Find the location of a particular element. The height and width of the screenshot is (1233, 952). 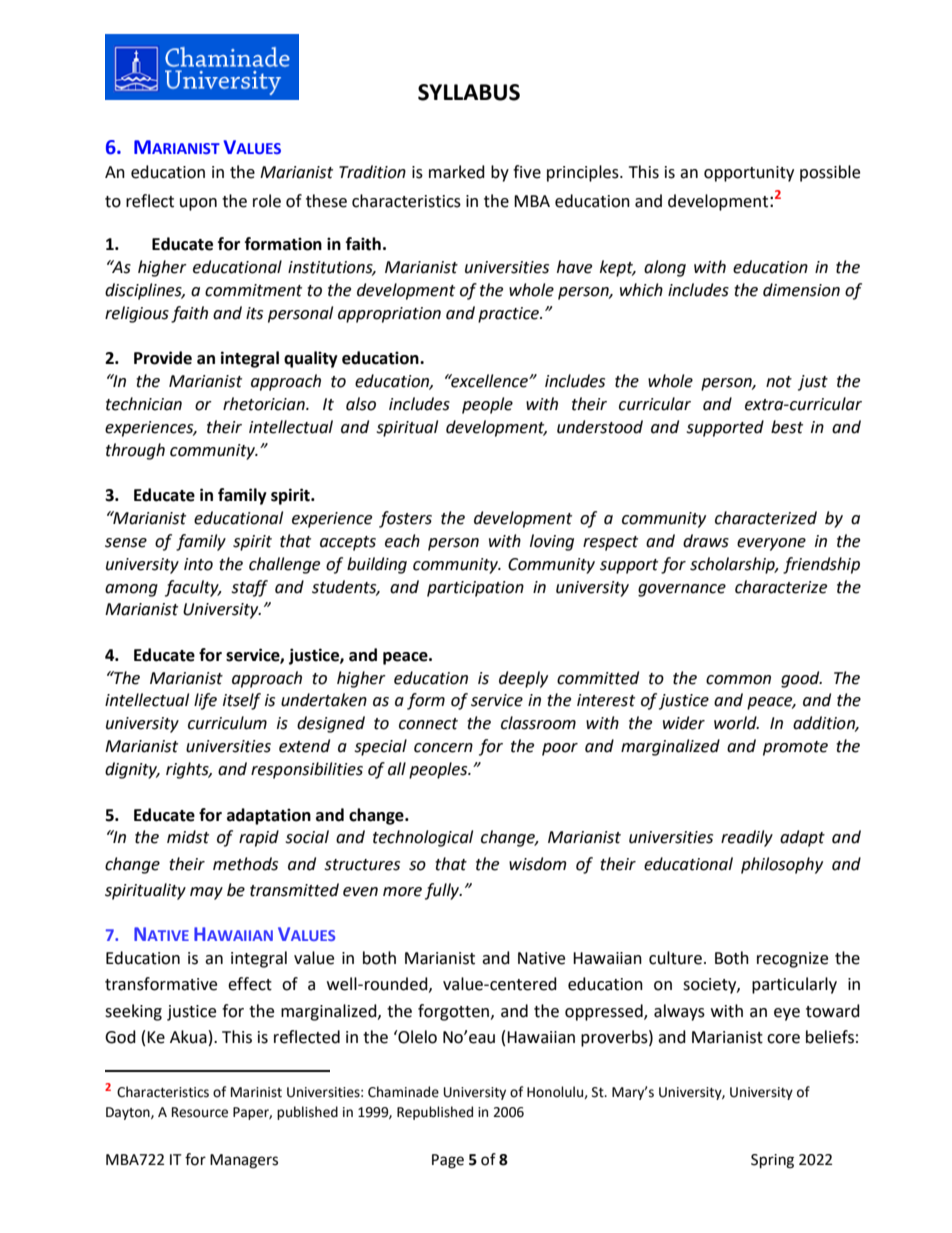

Resource is located at coordinates (200, 1112).
